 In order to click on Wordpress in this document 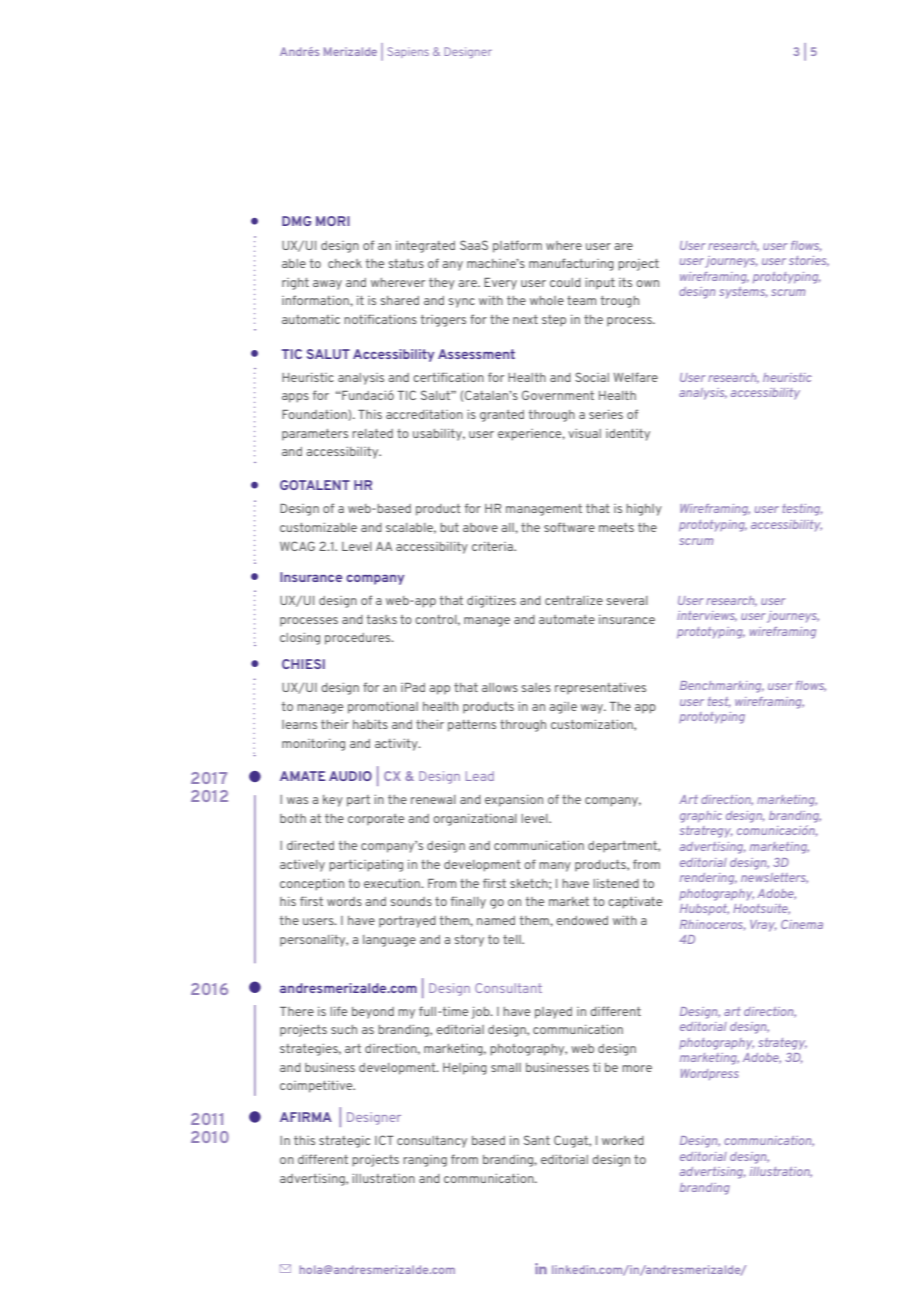, I will do `click(709, 1074)`.
